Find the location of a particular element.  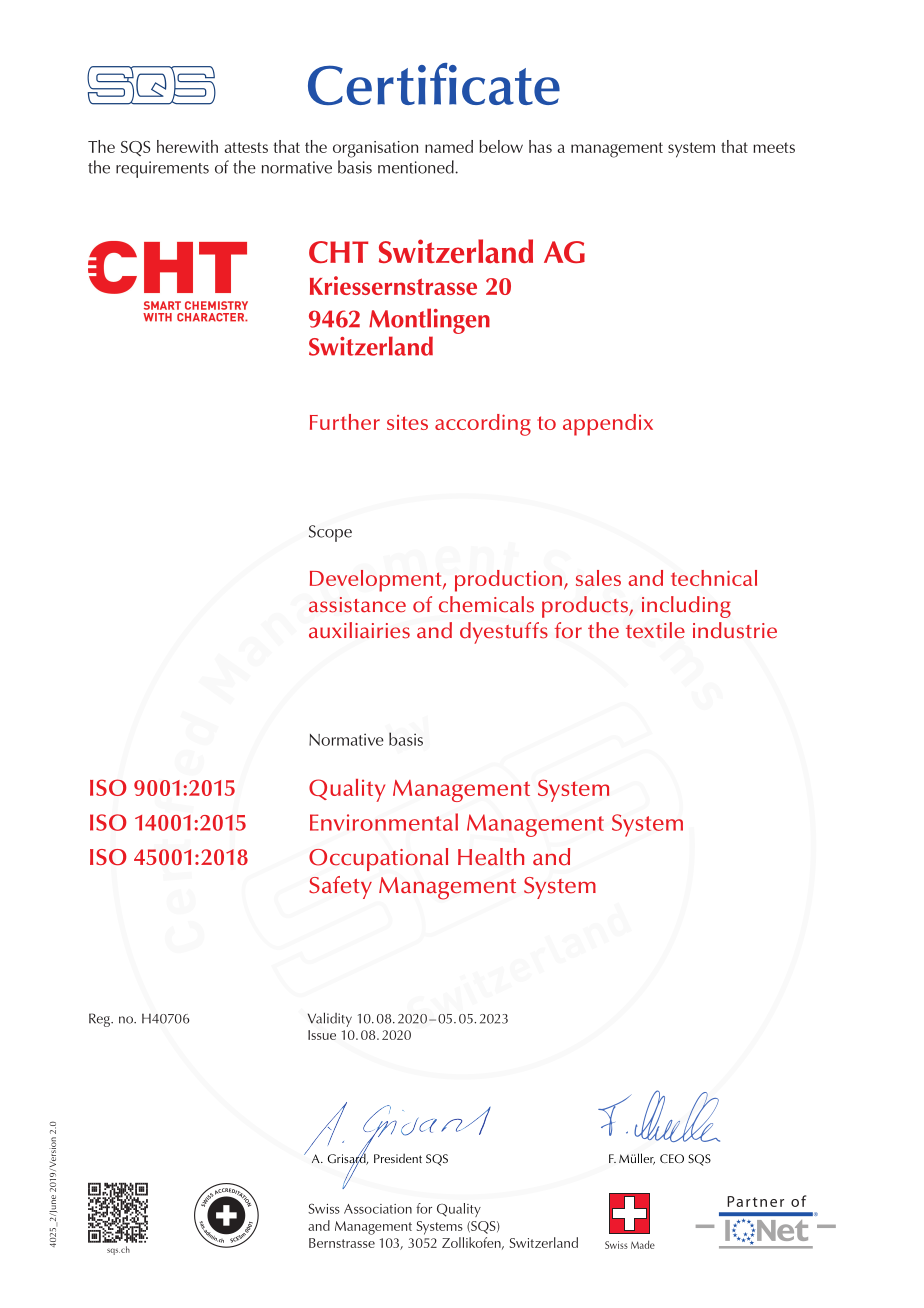

named is located at coordinates (449, 146).
